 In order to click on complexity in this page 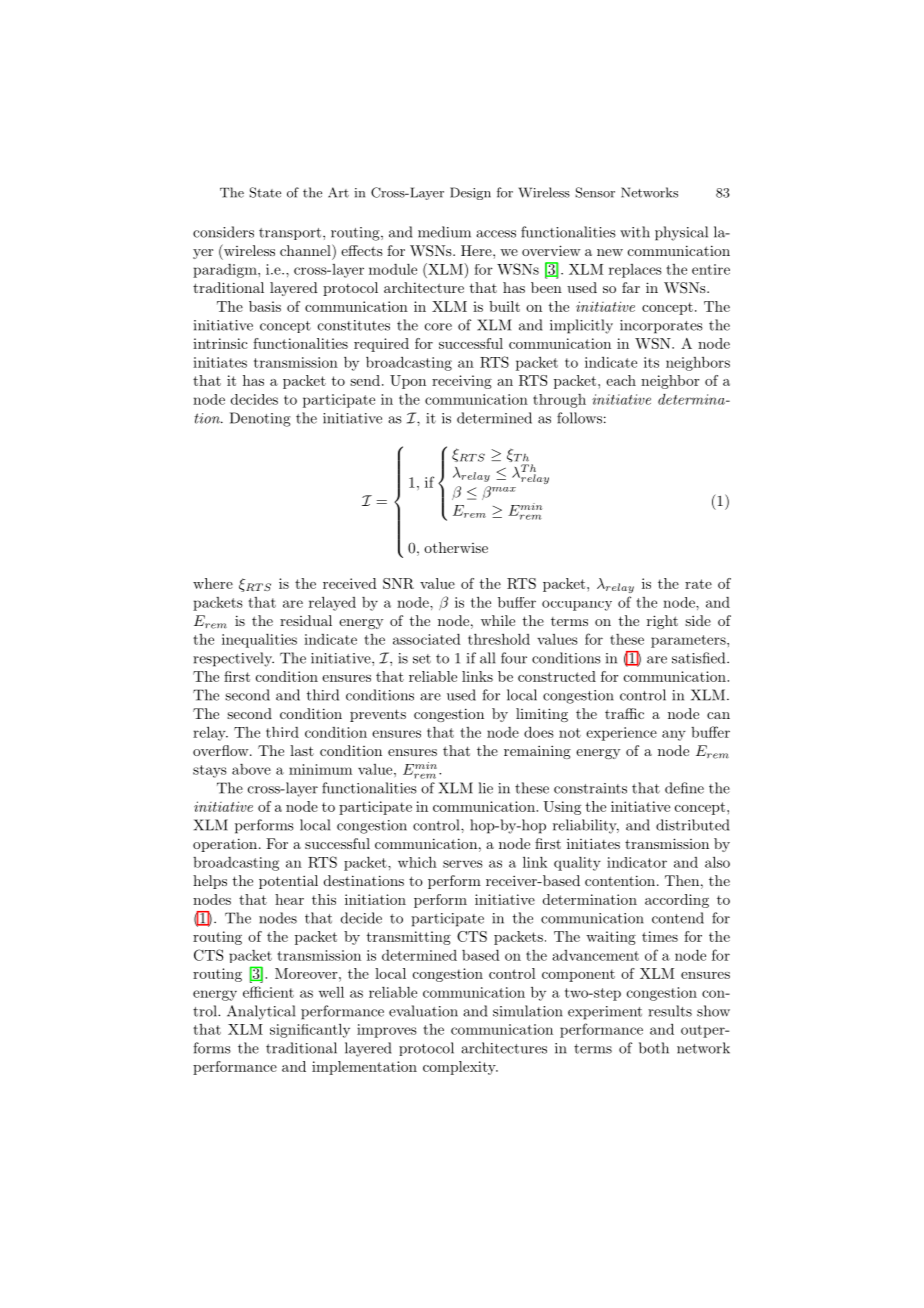, I will do `click(460, 1068)`.
